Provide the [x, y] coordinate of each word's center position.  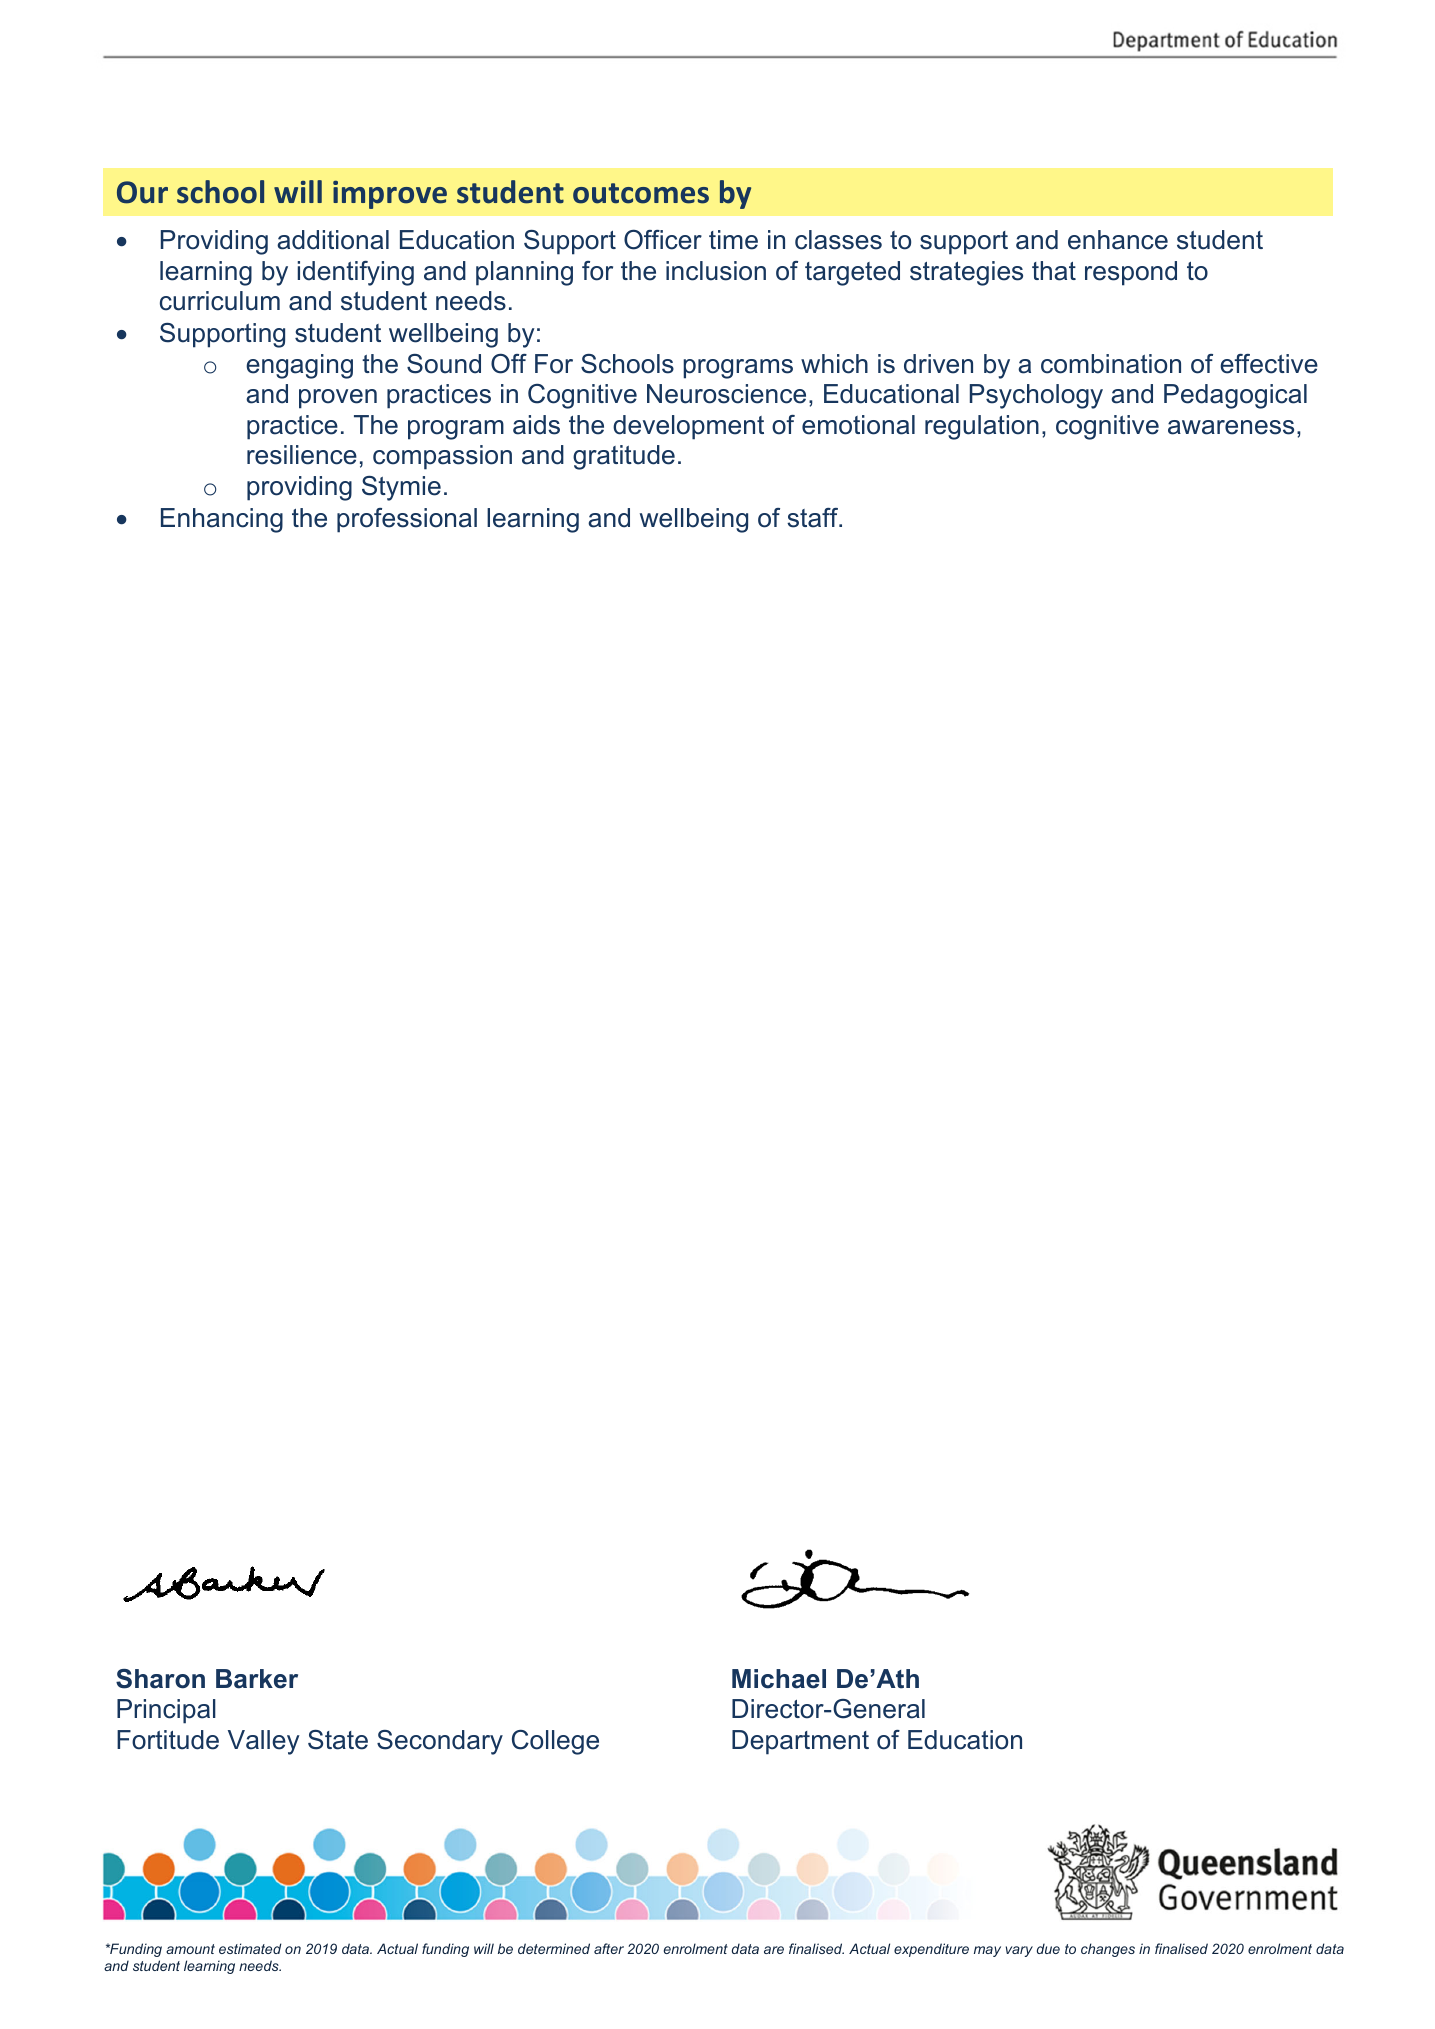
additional [333, 240]
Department [800, 1742]
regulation [982, 427]
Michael [779, 1679]
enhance [1118, 240]
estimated [250, 1948]
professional [407, 520]
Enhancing [222, 520]
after [609, 1948]
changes [1108, 1950]
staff [814, 518]
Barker [257, 1679]
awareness [1231, 427]
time [733, 240]
